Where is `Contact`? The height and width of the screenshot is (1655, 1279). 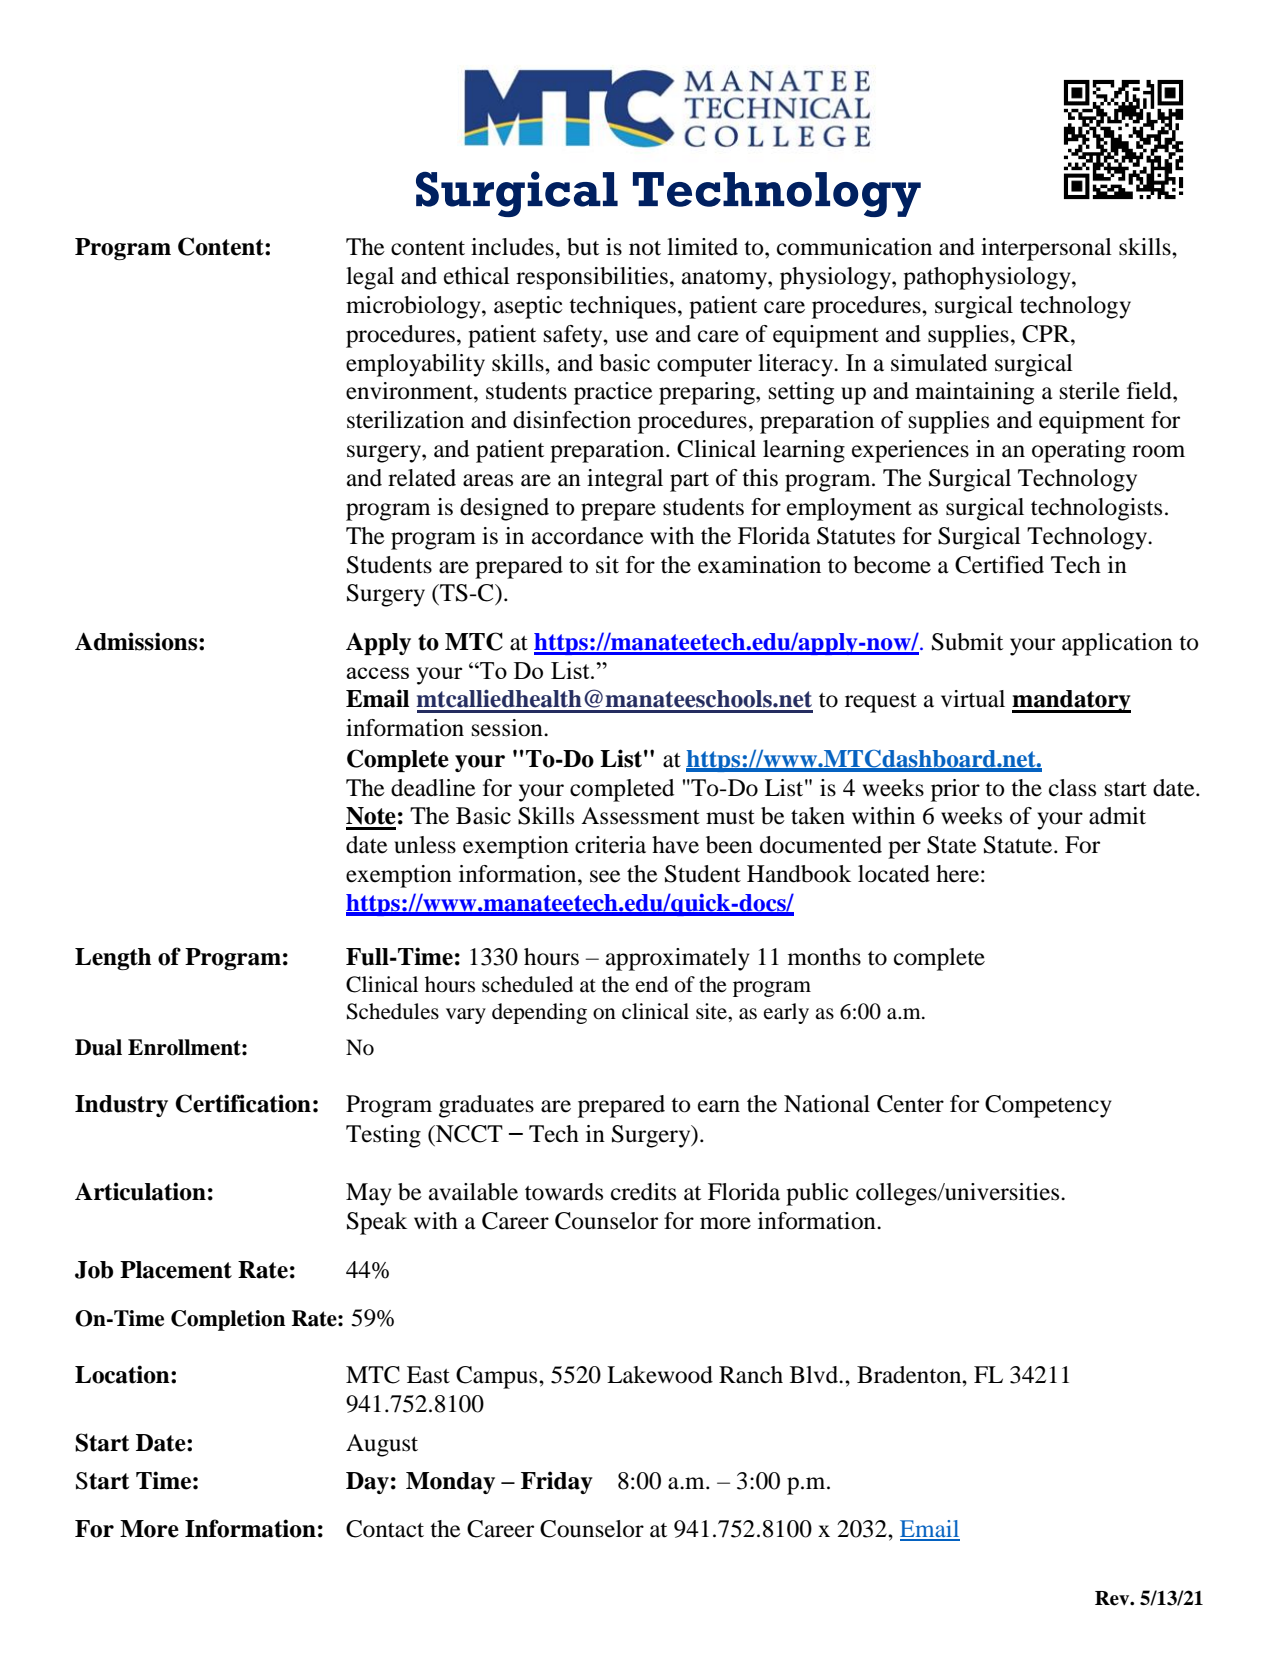
Contact is located at coordinates (385, 1529).
